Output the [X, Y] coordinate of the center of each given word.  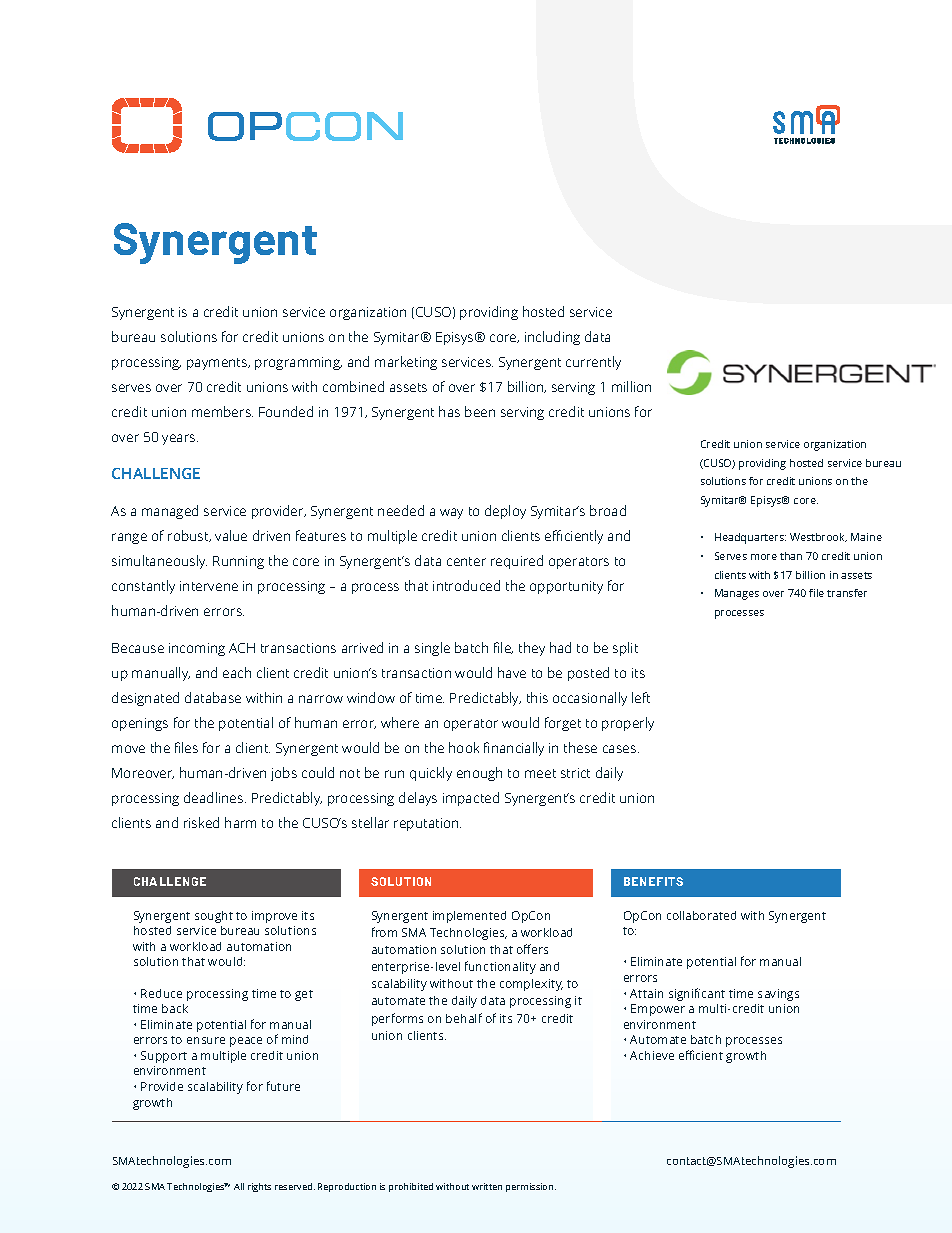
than [791, 556]
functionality [500, 967]
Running [238, 562]
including [552, 338]
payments [218, 364]
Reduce [161, 993]
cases [621, 749]
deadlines [215, 797]
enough [479, 774]
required [517, 562]
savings [778, 995]
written [487, 1186]
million [631, 386]
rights [259, 1187]
